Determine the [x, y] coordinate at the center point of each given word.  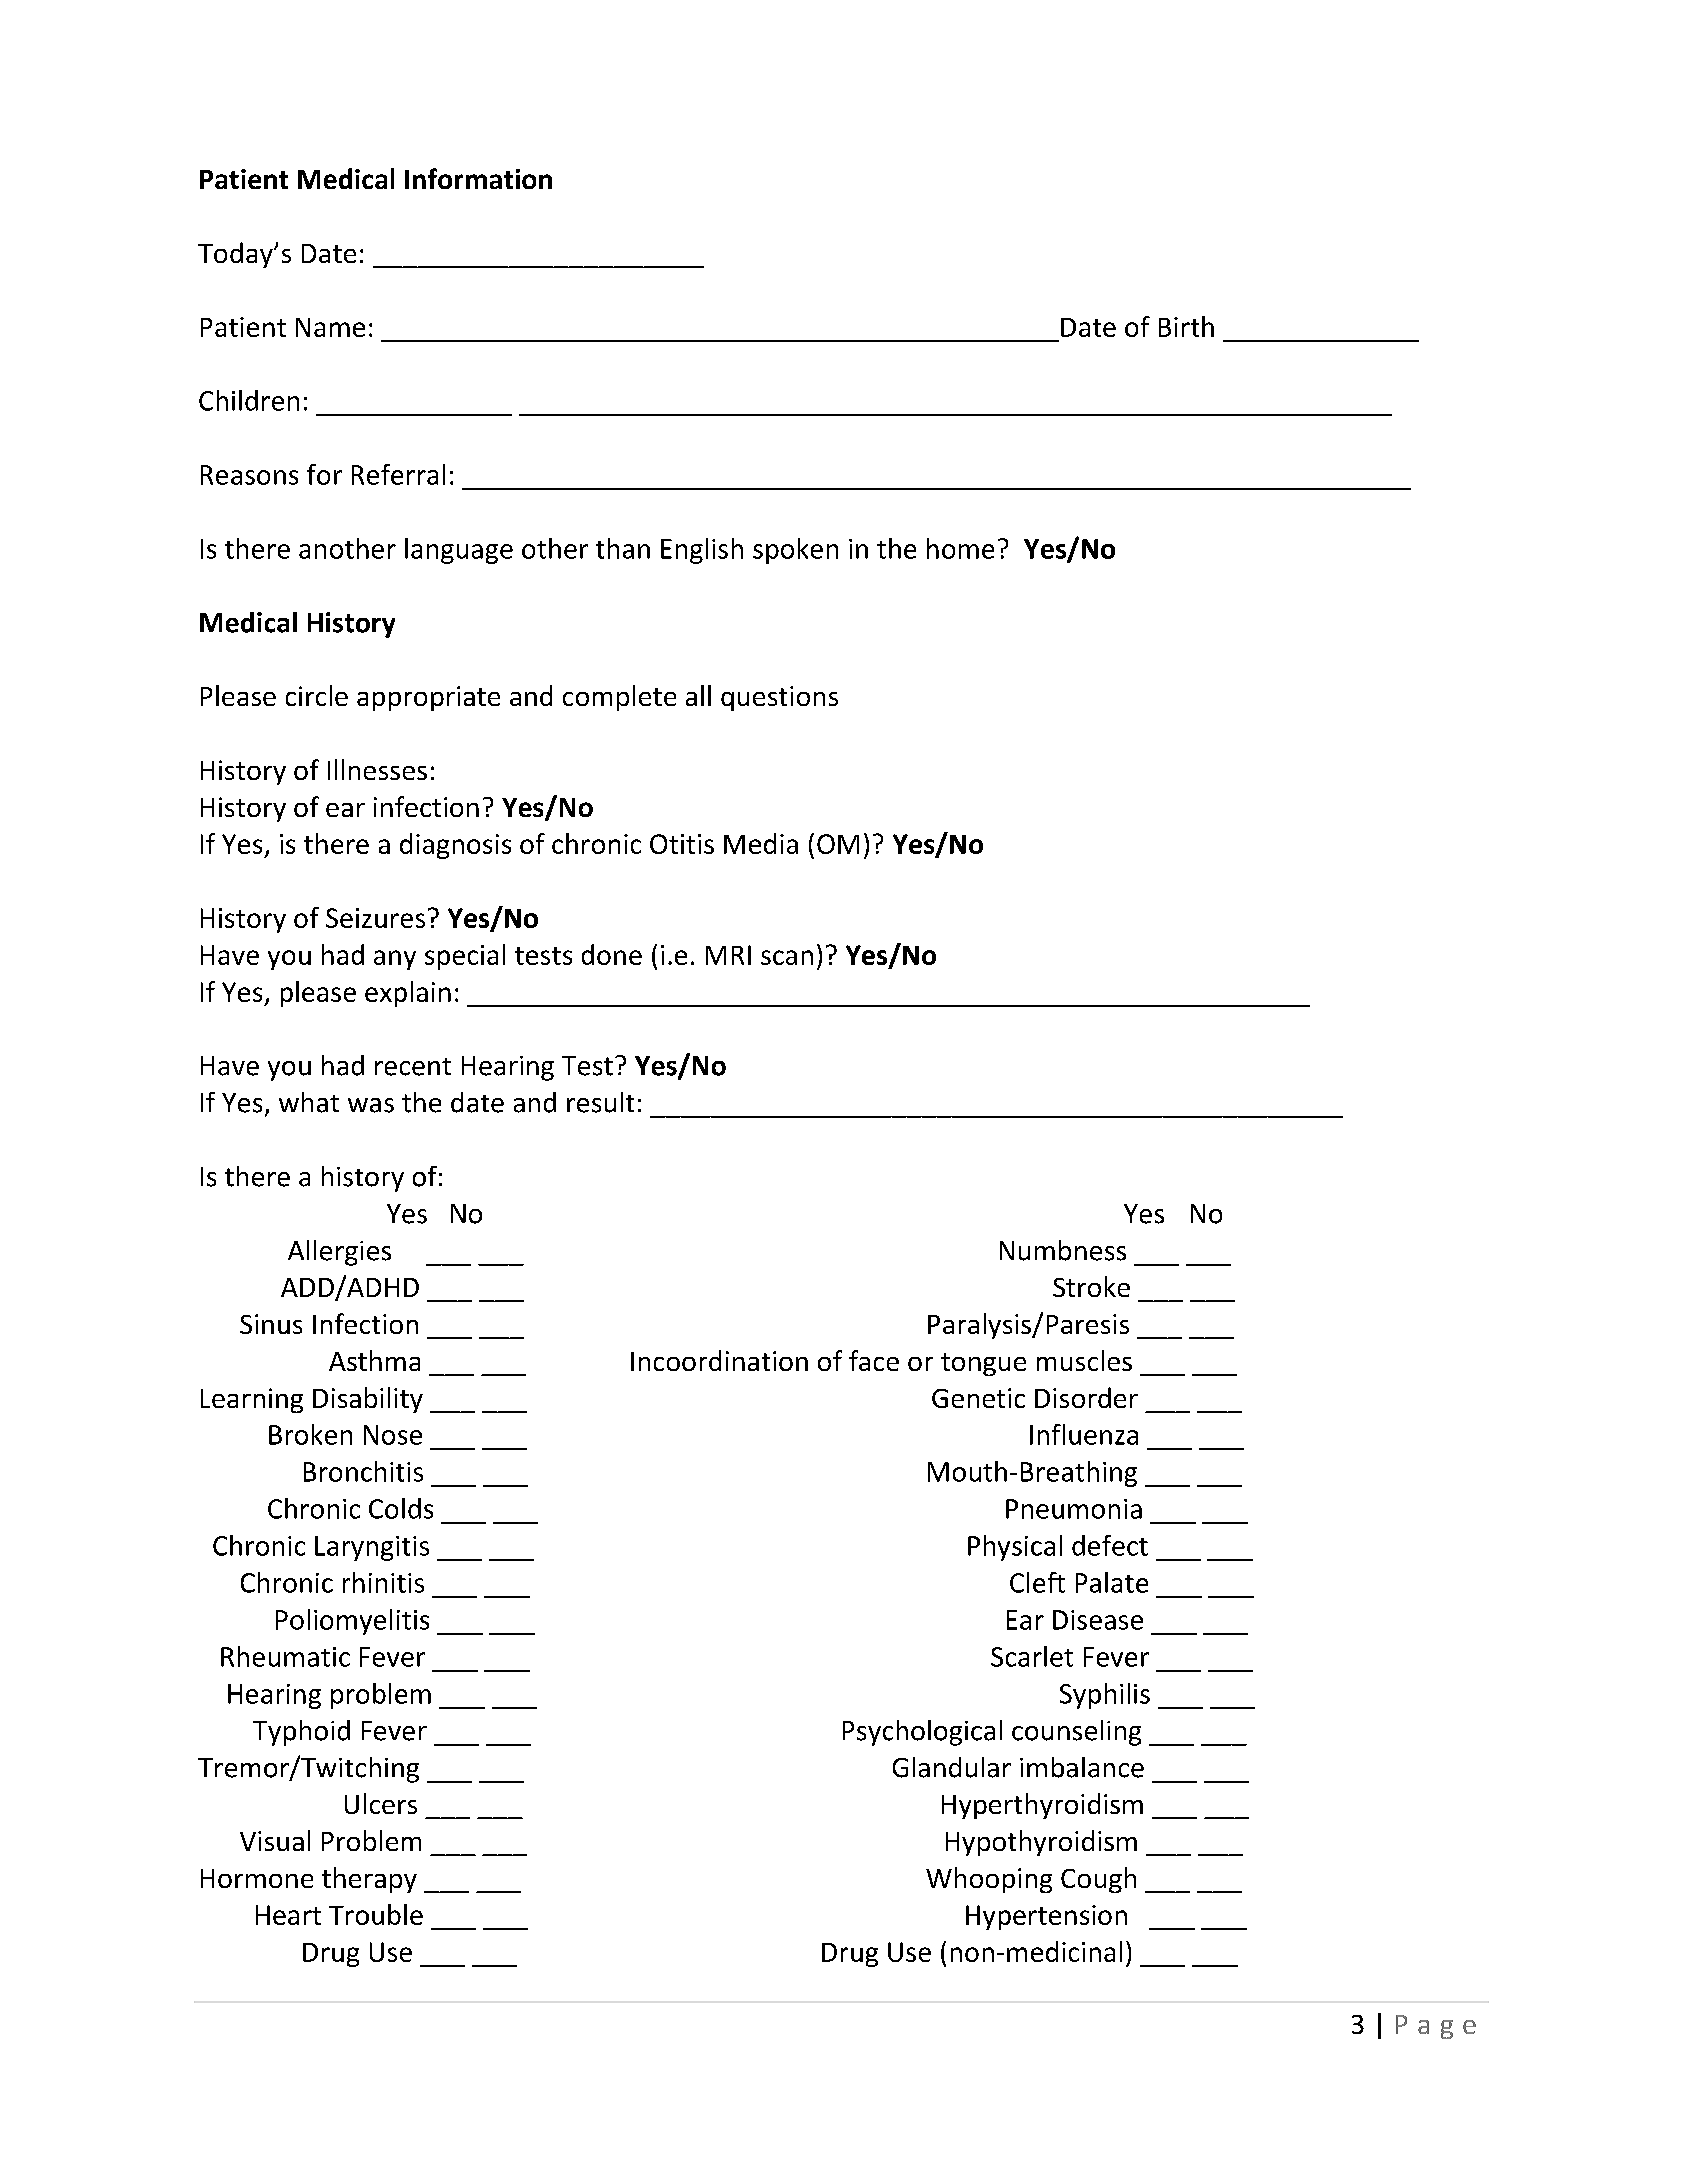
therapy [369, 1880]
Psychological [922, 1733]
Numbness [1063, 1250]
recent [413, 1067]
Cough [1098, 1880]
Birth [1186, 326]
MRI [728, 955]
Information [478, 178]
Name [330, 327]
